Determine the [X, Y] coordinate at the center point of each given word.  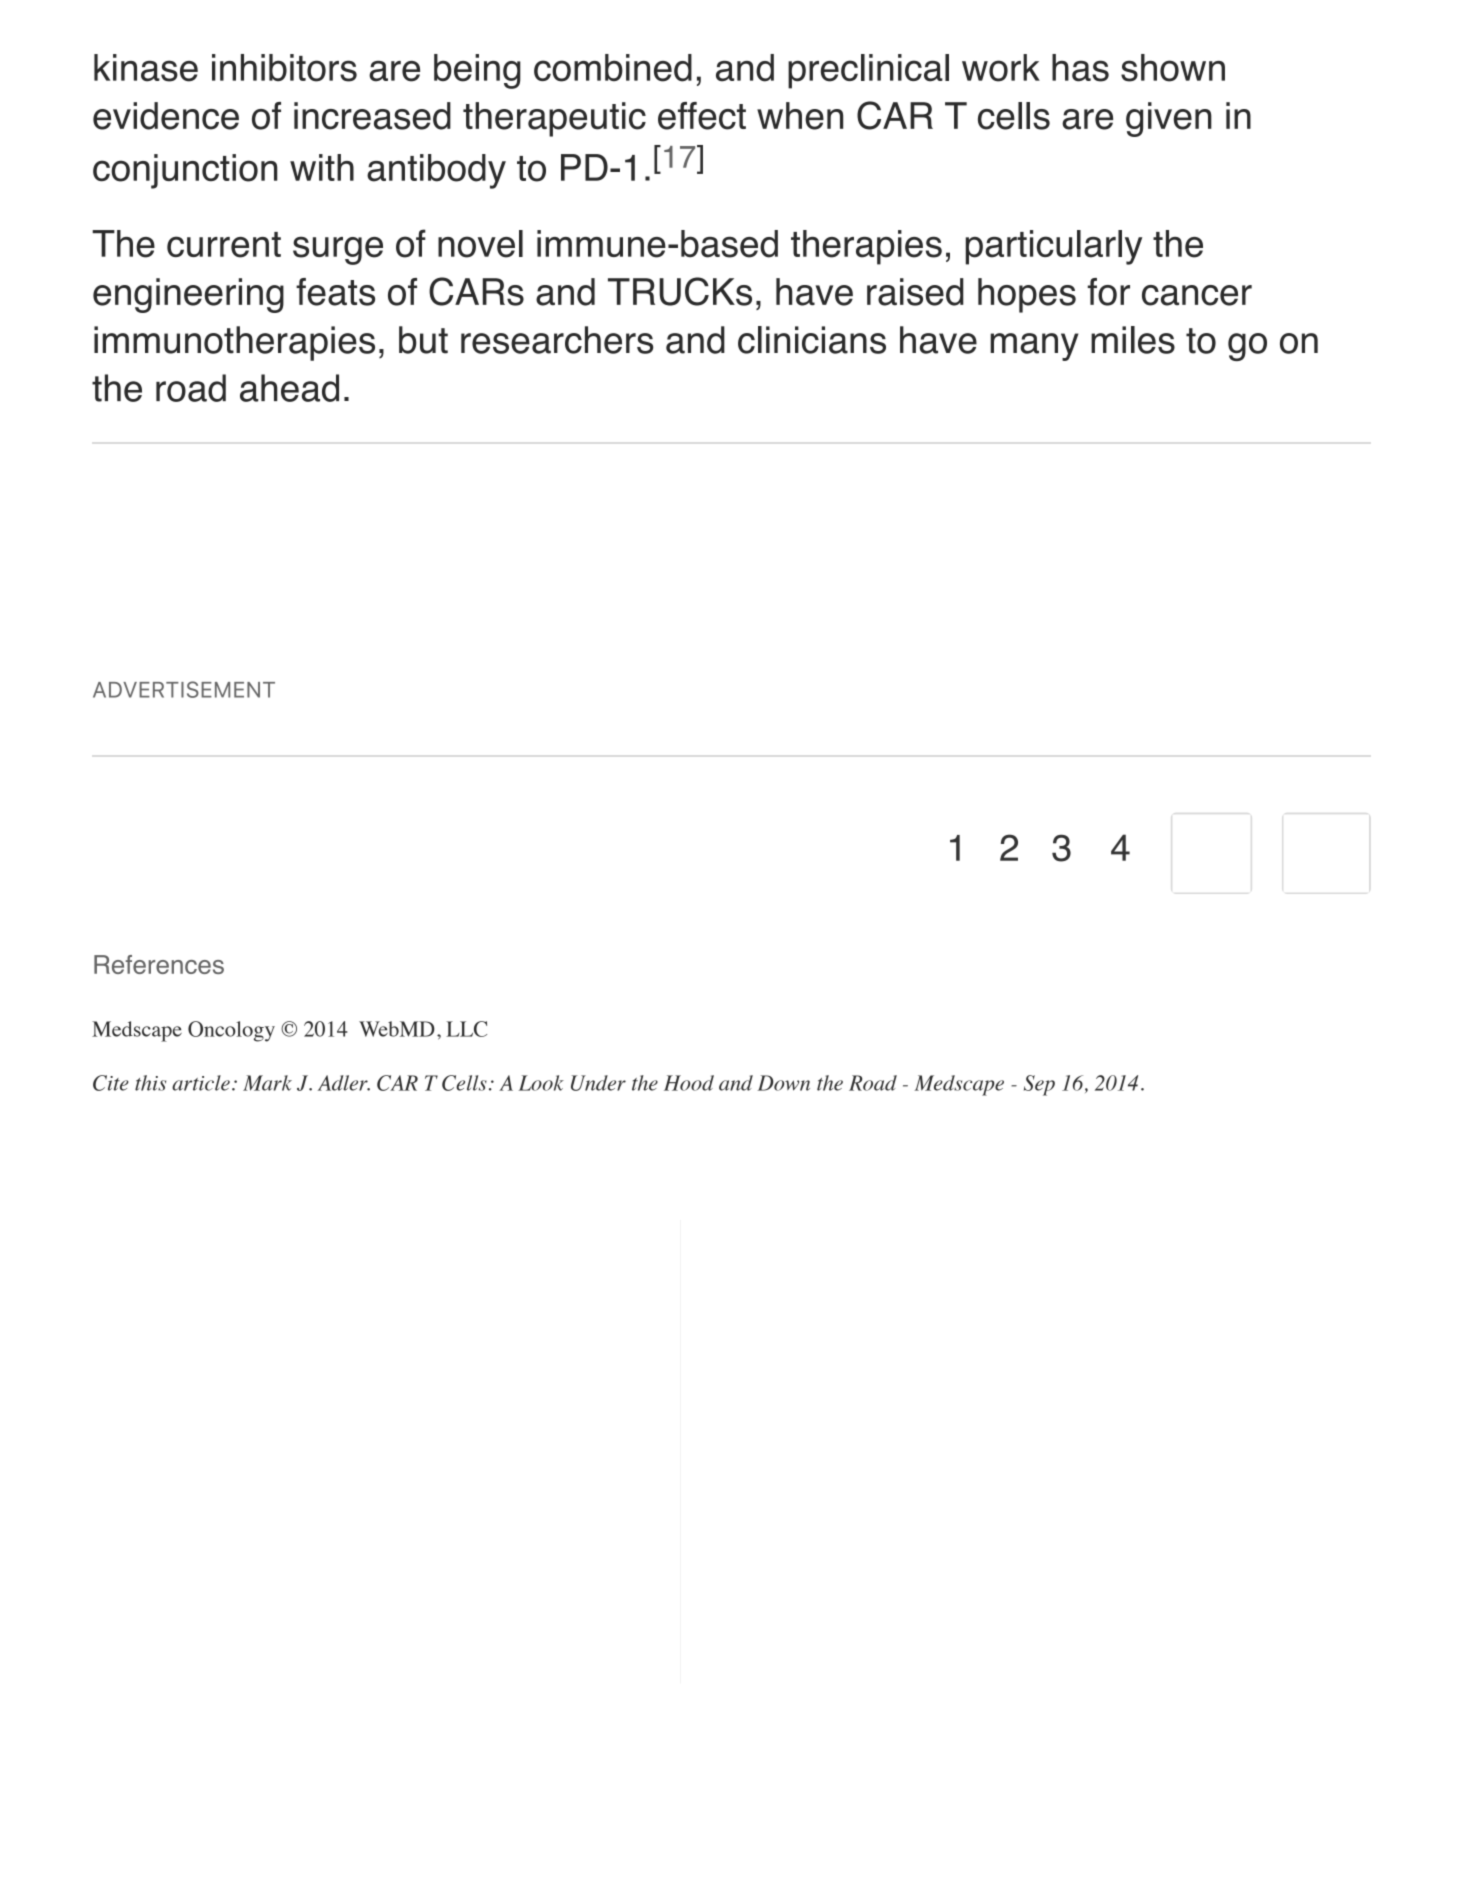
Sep [1039, 1085]
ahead [289, 388]
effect [702, 116]
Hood [689, 1083]
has [1080, 68]
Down [784, 1083]
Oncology [231, 1031]
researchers [557, 340]
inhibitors [284, 68]
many [1034, 347]
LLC [466, 1029]
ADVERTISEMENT [184, 689]
